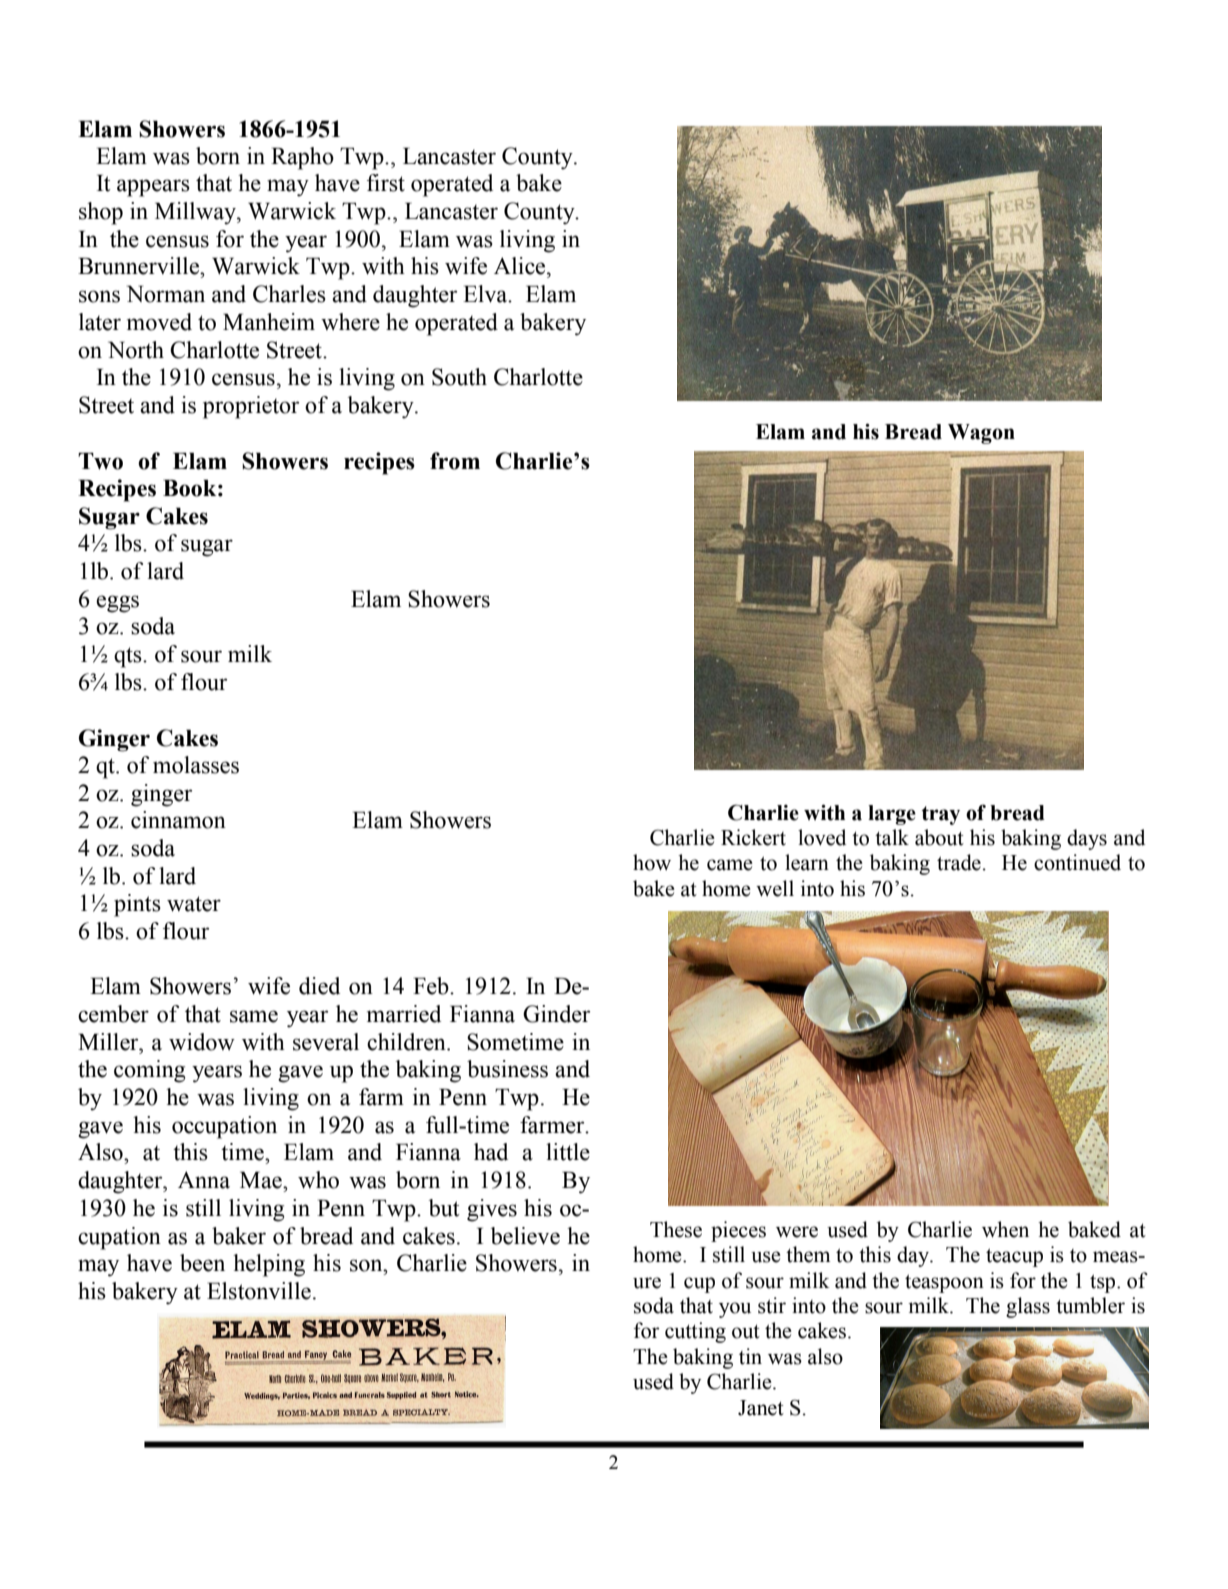 This screenshot has height=1589, width=1228. I want to click on Alice, so click(521, 266).
